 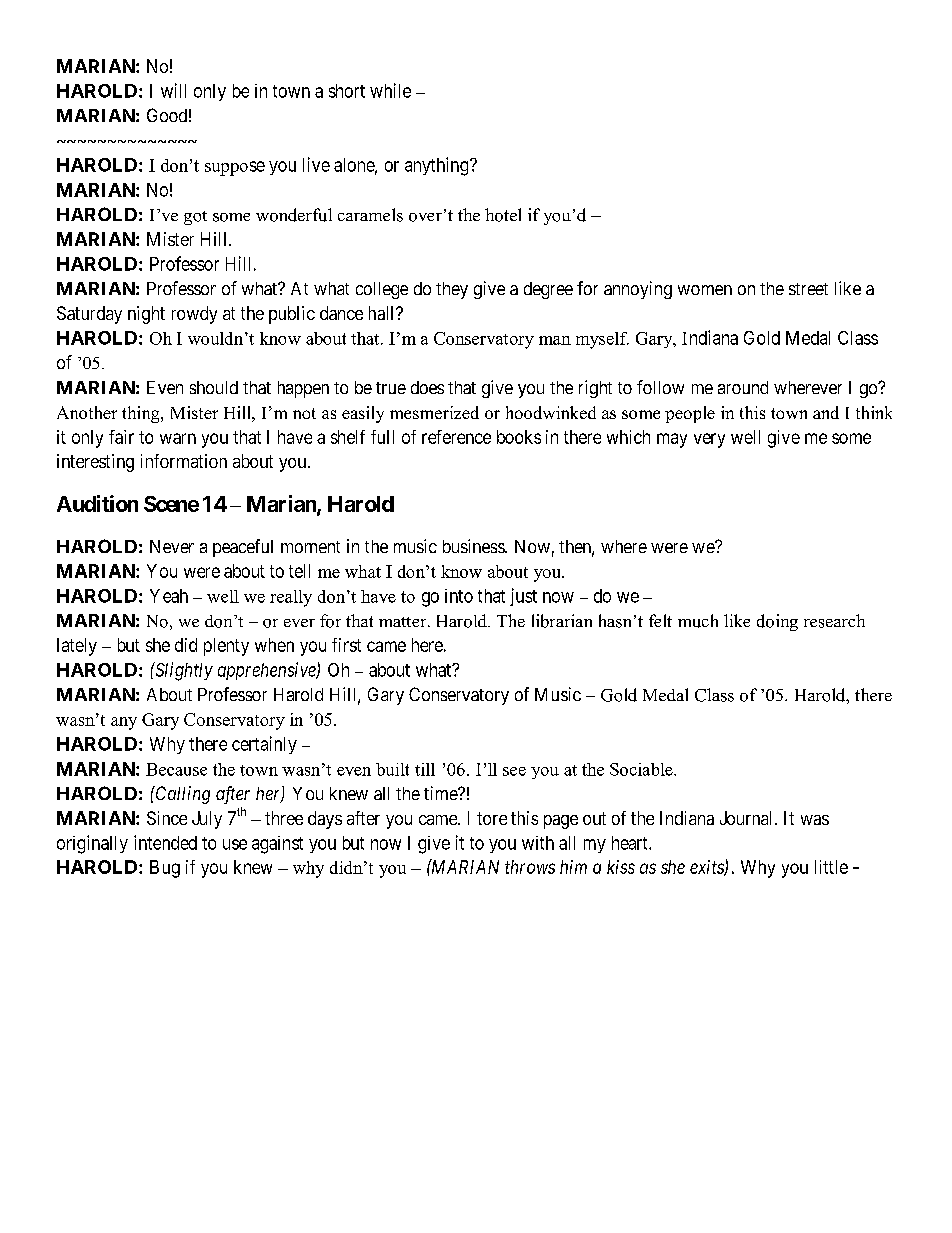 I want to click on hotel, so click(x=503, y=215).
